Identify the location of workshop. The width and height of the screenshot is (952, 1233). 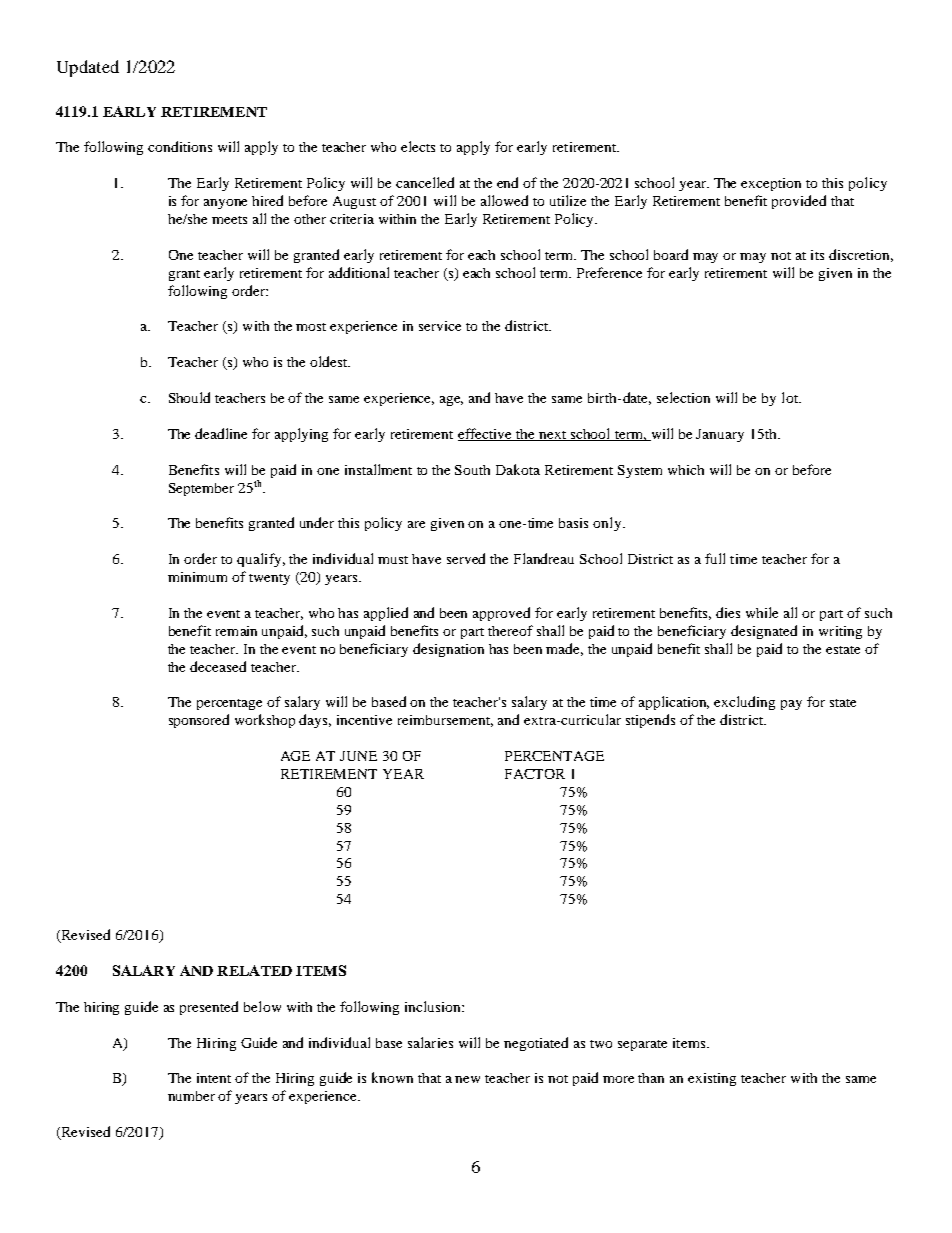
(265, 721).
